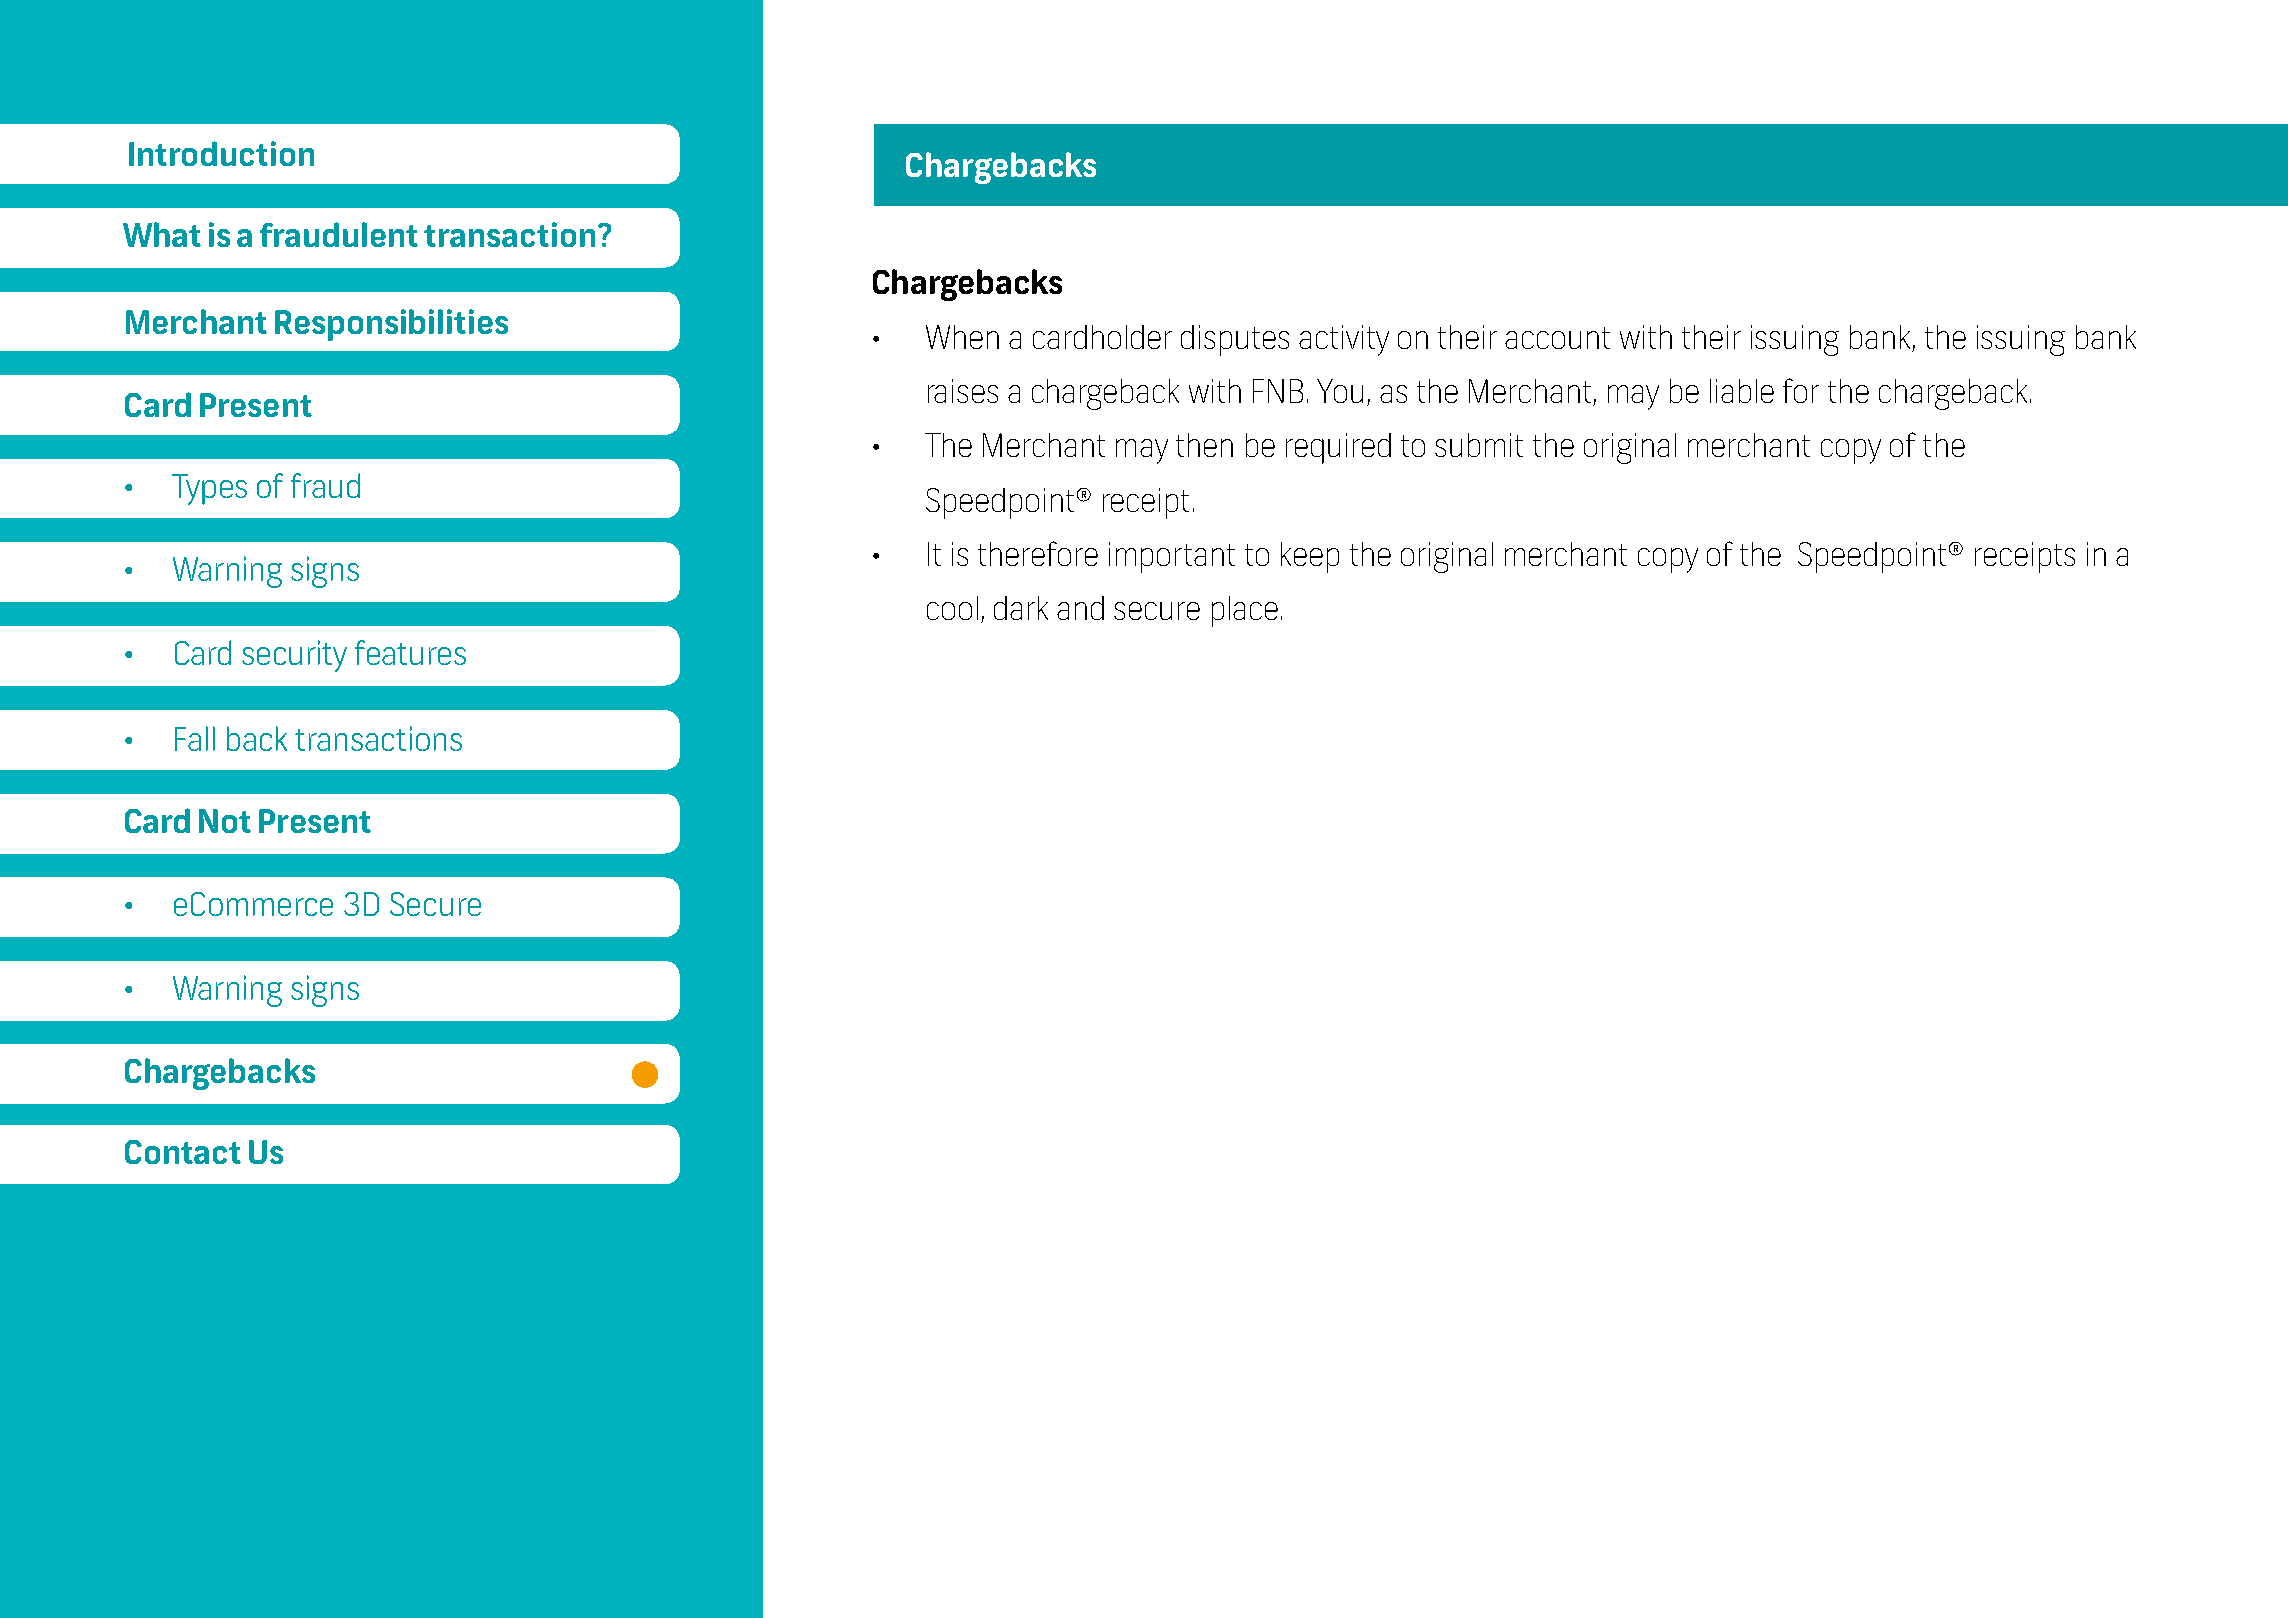  I want to click on Contact, so click(183, 1152).
